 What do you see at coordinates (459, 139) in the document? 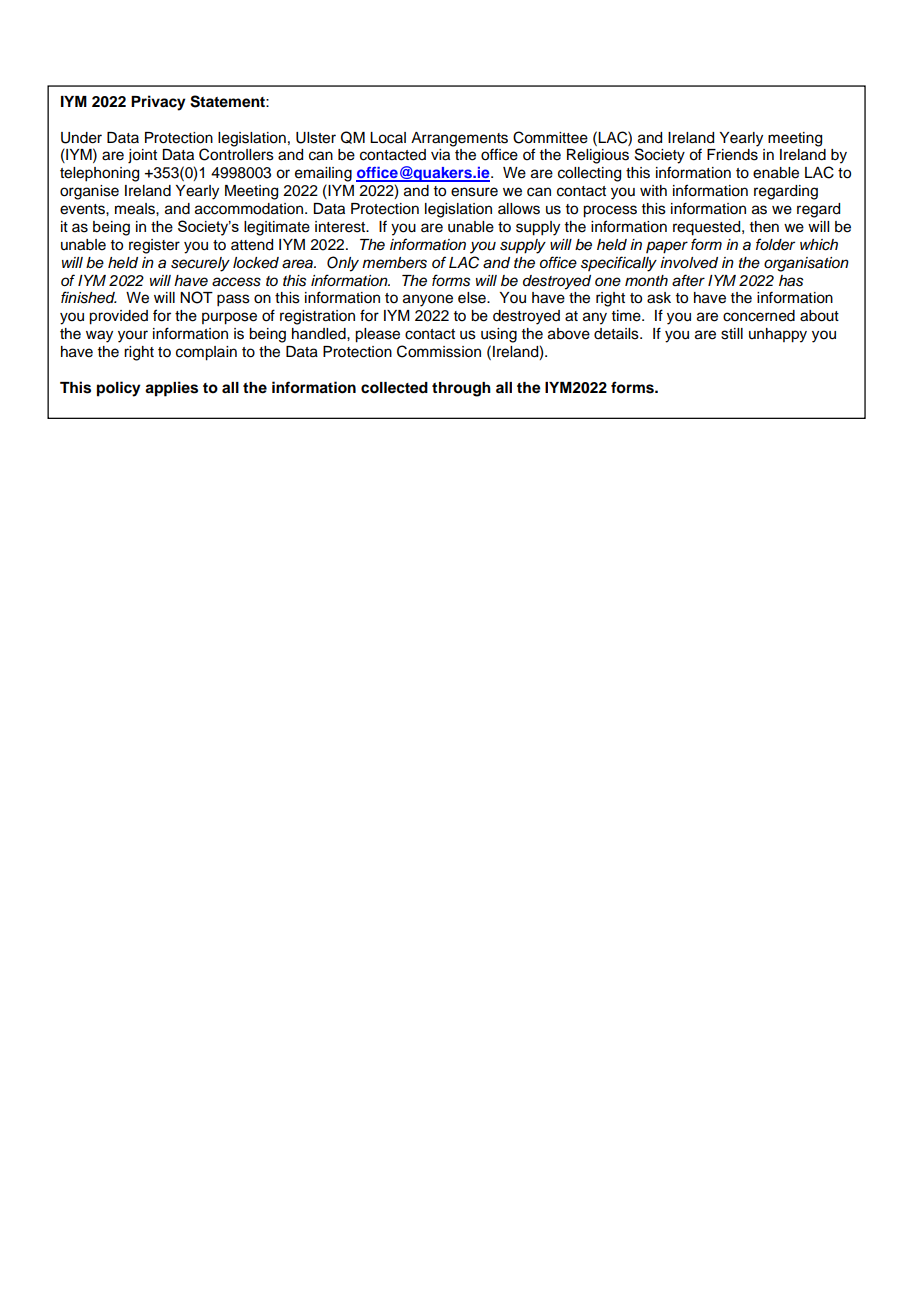
I see `Arrangements` at bounding box center [459, 139].
